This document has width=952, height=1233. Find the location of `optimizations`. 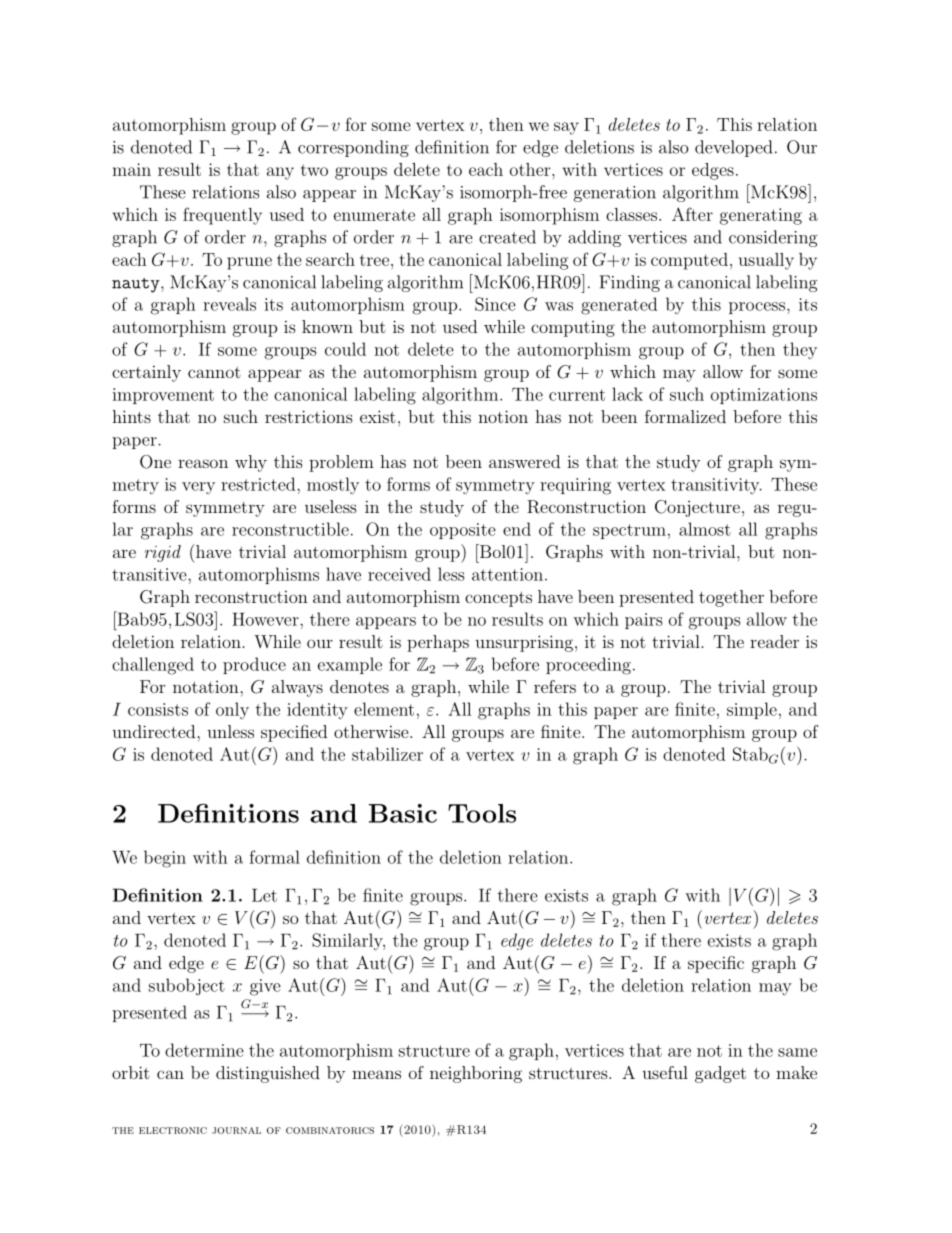

optimizations is located at coordinates (764, 396).
